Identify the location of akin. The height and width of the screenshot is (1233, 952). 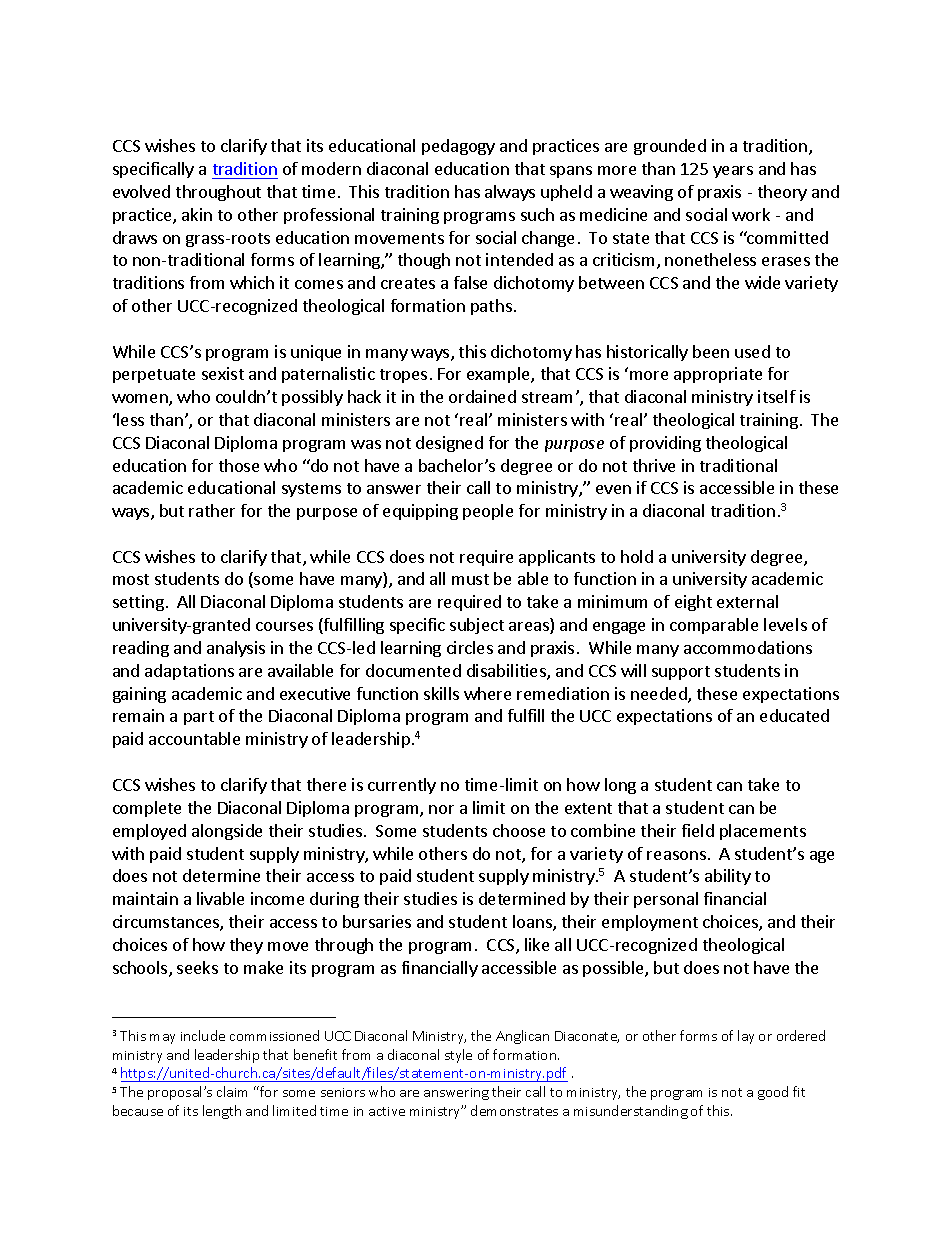
(197, 214).
